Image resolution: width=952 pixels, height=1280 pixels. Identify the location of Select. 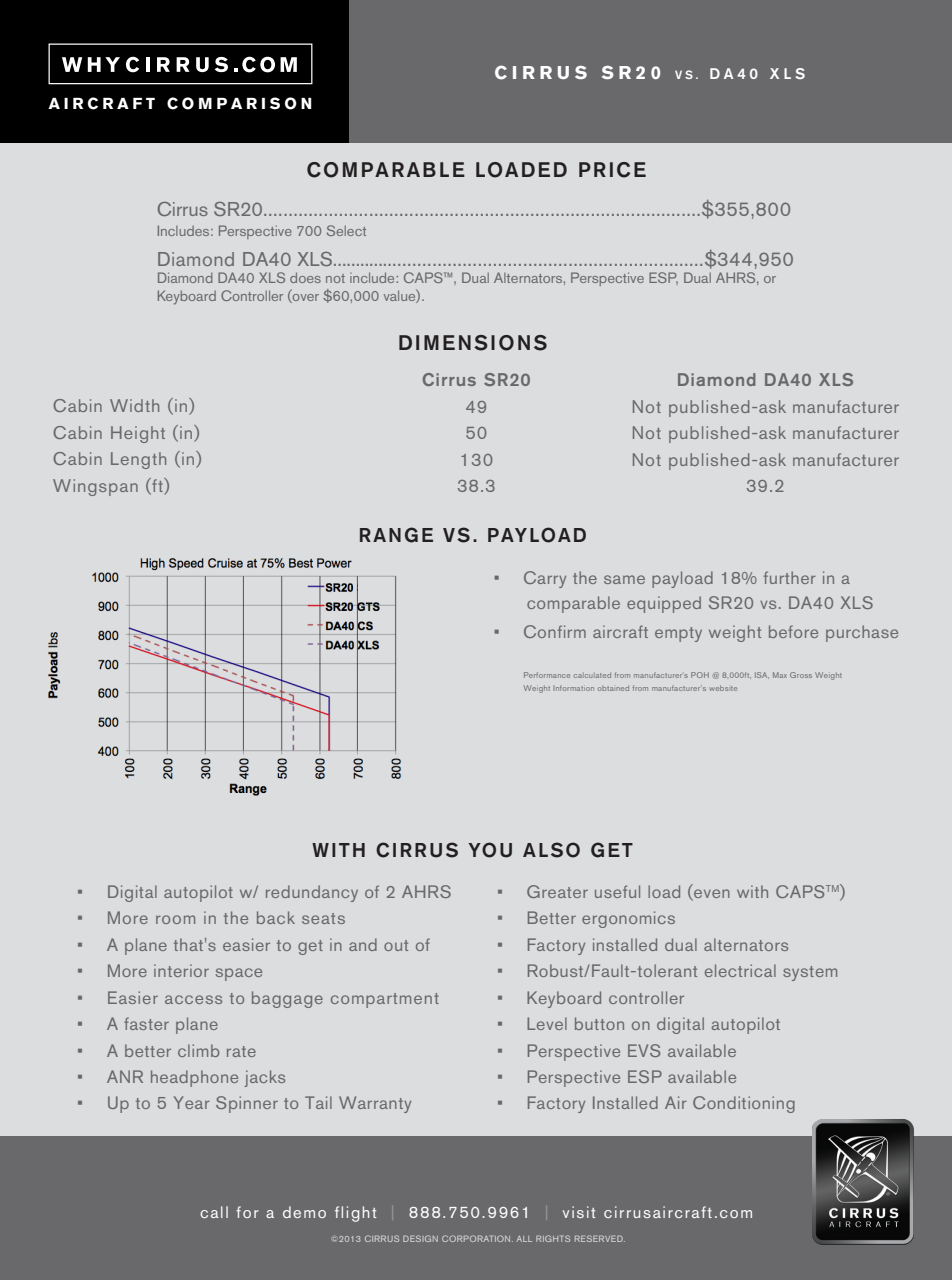
(346, 230).
